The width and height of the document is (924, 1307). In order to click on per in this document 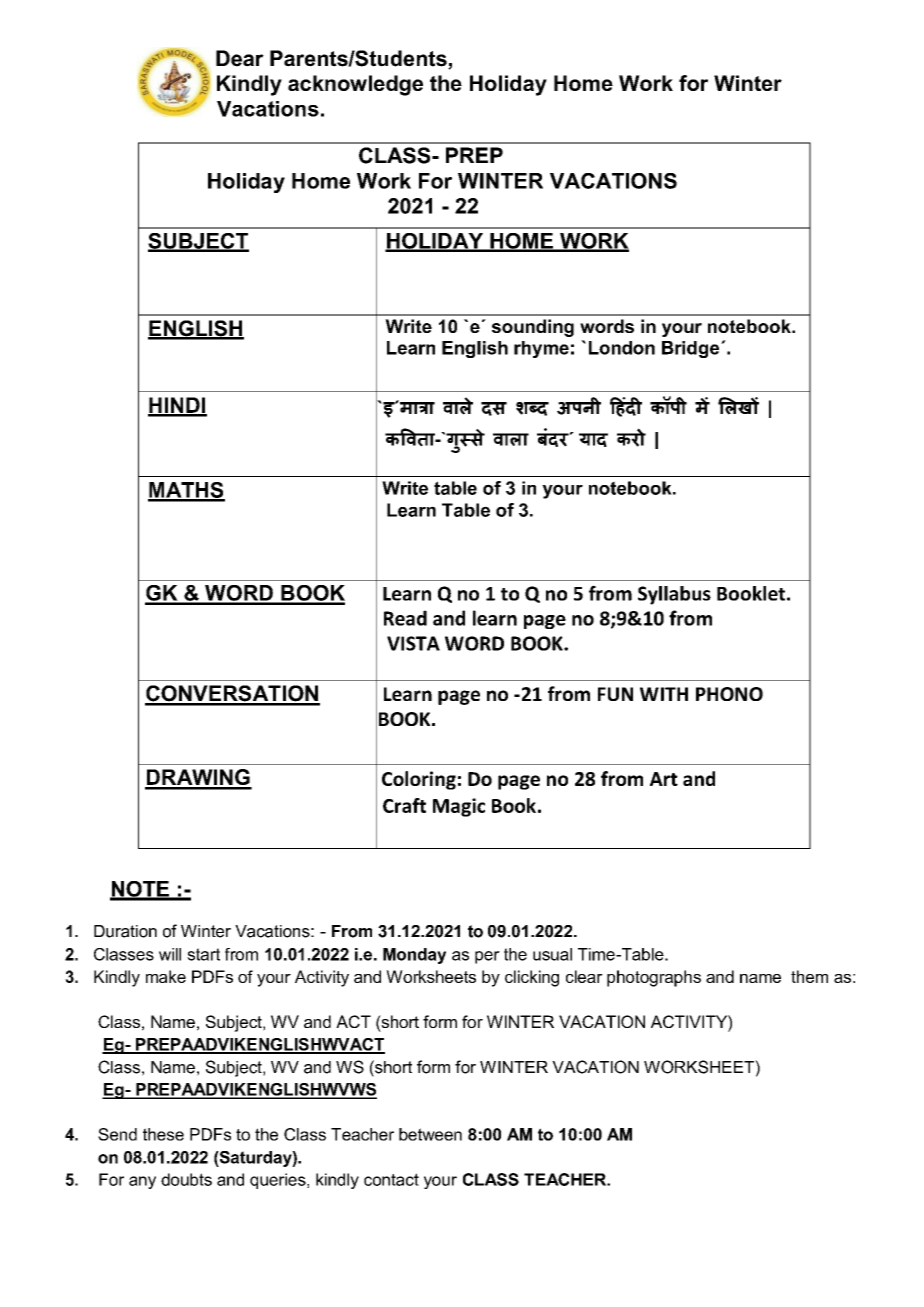, I will do `click(487, 957)`.
